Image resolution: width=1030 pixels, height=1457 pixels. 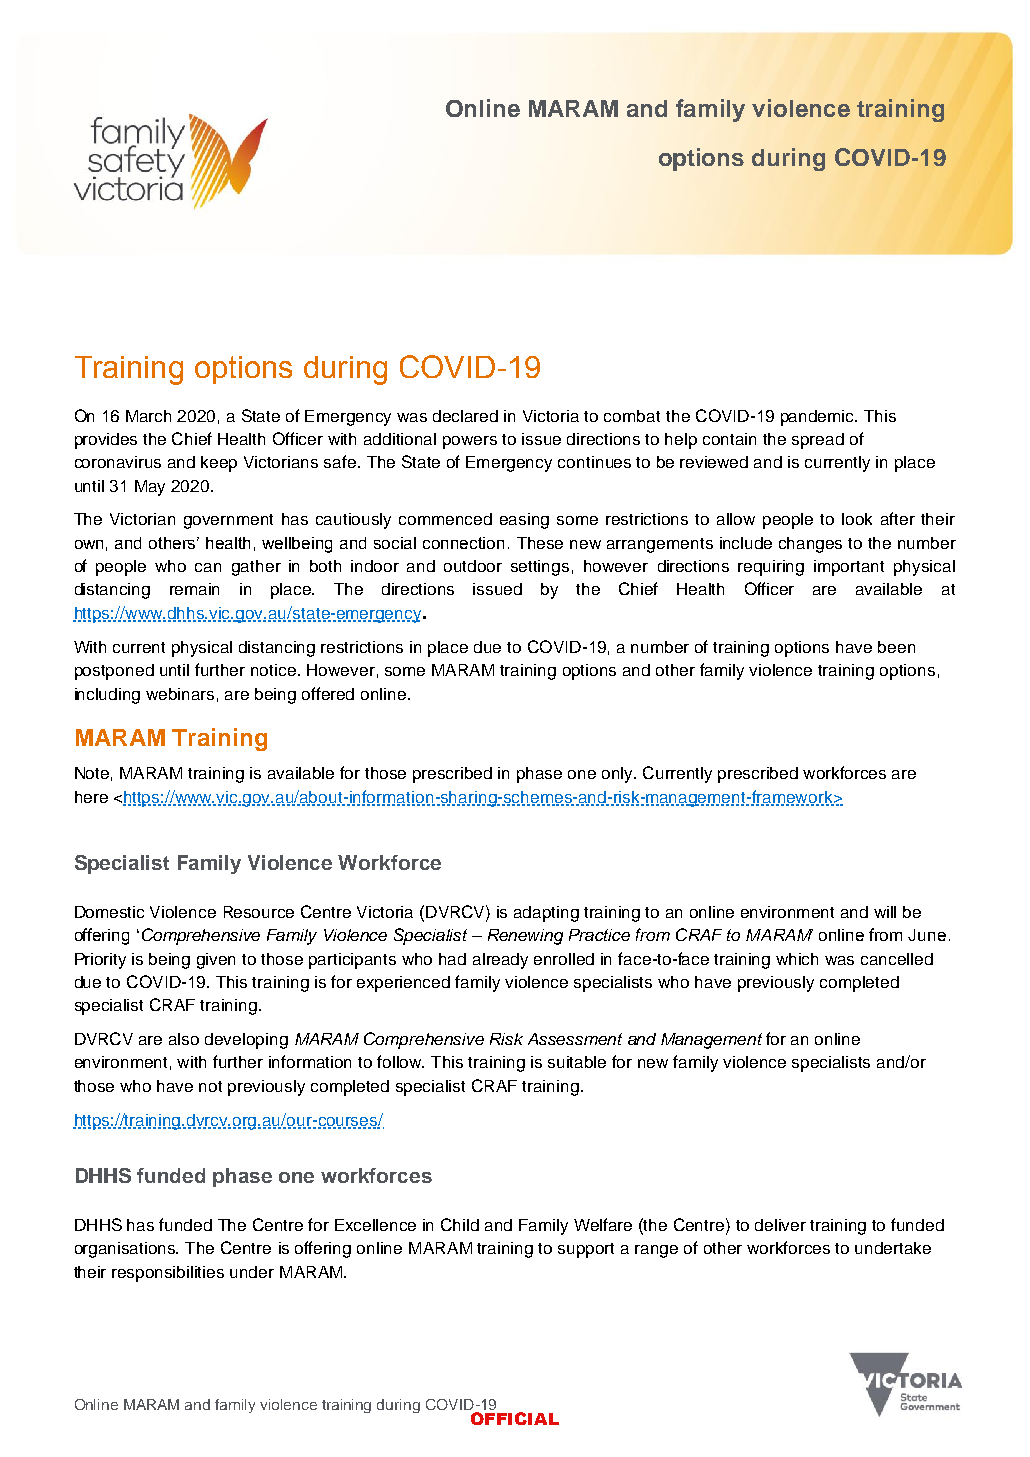 I want to click on responsibilities, so click(x=168, y=1274).
